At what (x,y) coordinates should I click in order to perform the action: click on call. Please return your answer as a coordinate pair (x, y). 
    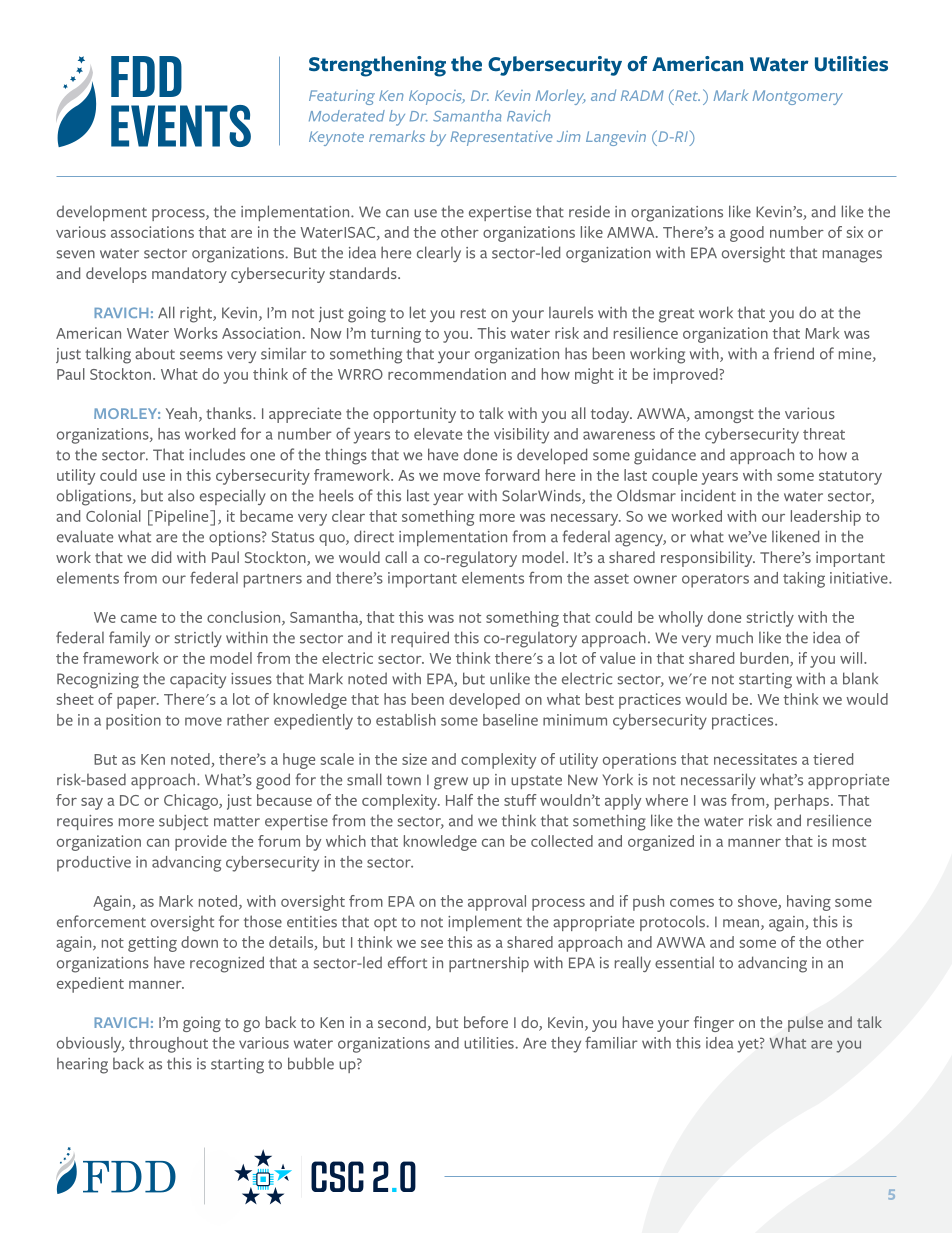
    Looking at the image, I should click on (396, 557).
